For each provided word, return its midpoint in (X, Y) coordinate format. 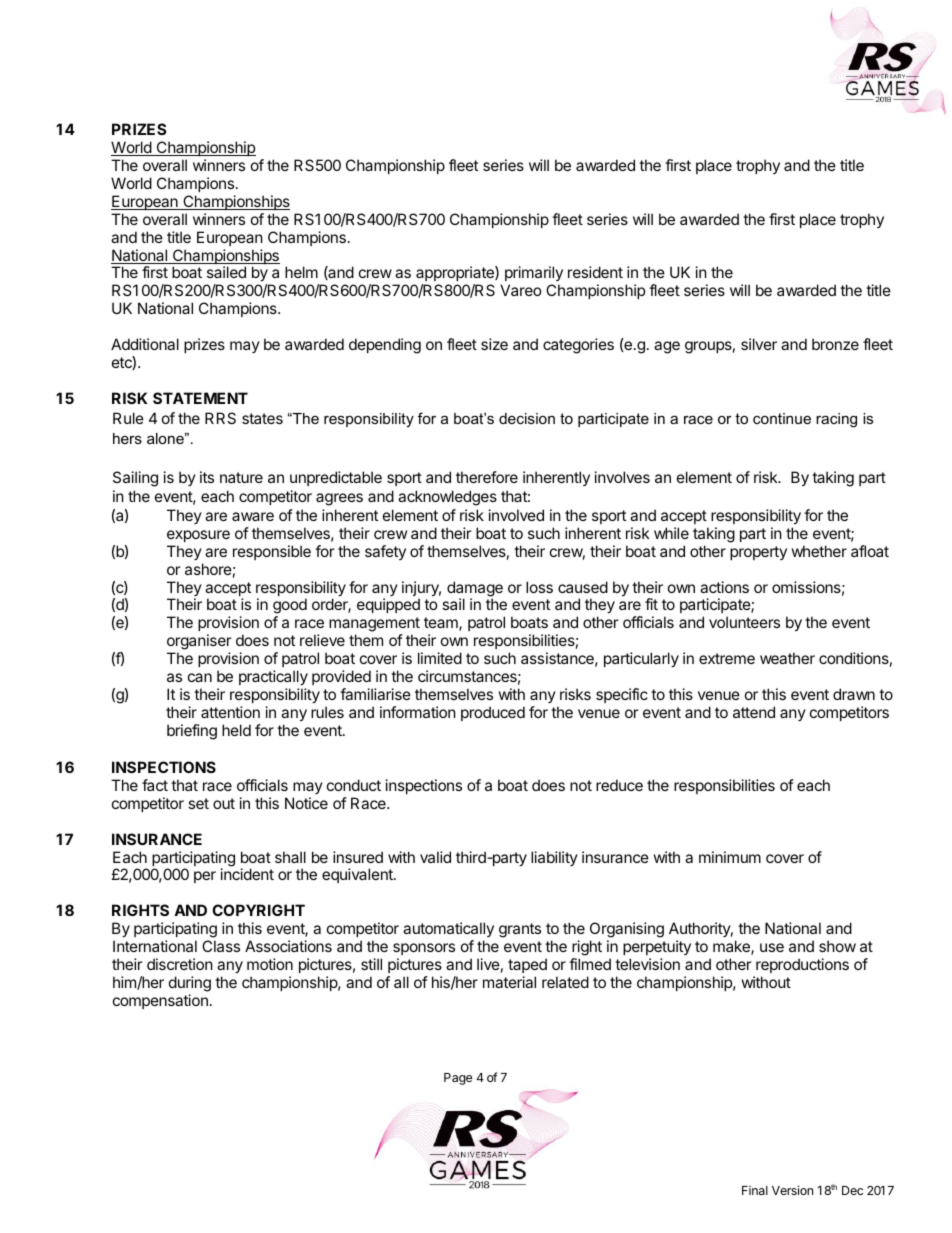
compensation (160, 1001)
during (190, 984)
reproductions (802, 965)
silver (759, 344)
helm (301, 272)
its (207, 477)
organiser (199, 643)
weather (787, 658)
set (198, 803)
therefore (487, 477)
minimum (730, 857)
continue (782, 418)
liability (554, 858)
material (509, 982)
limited (440, 658)
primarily (534, 275)
